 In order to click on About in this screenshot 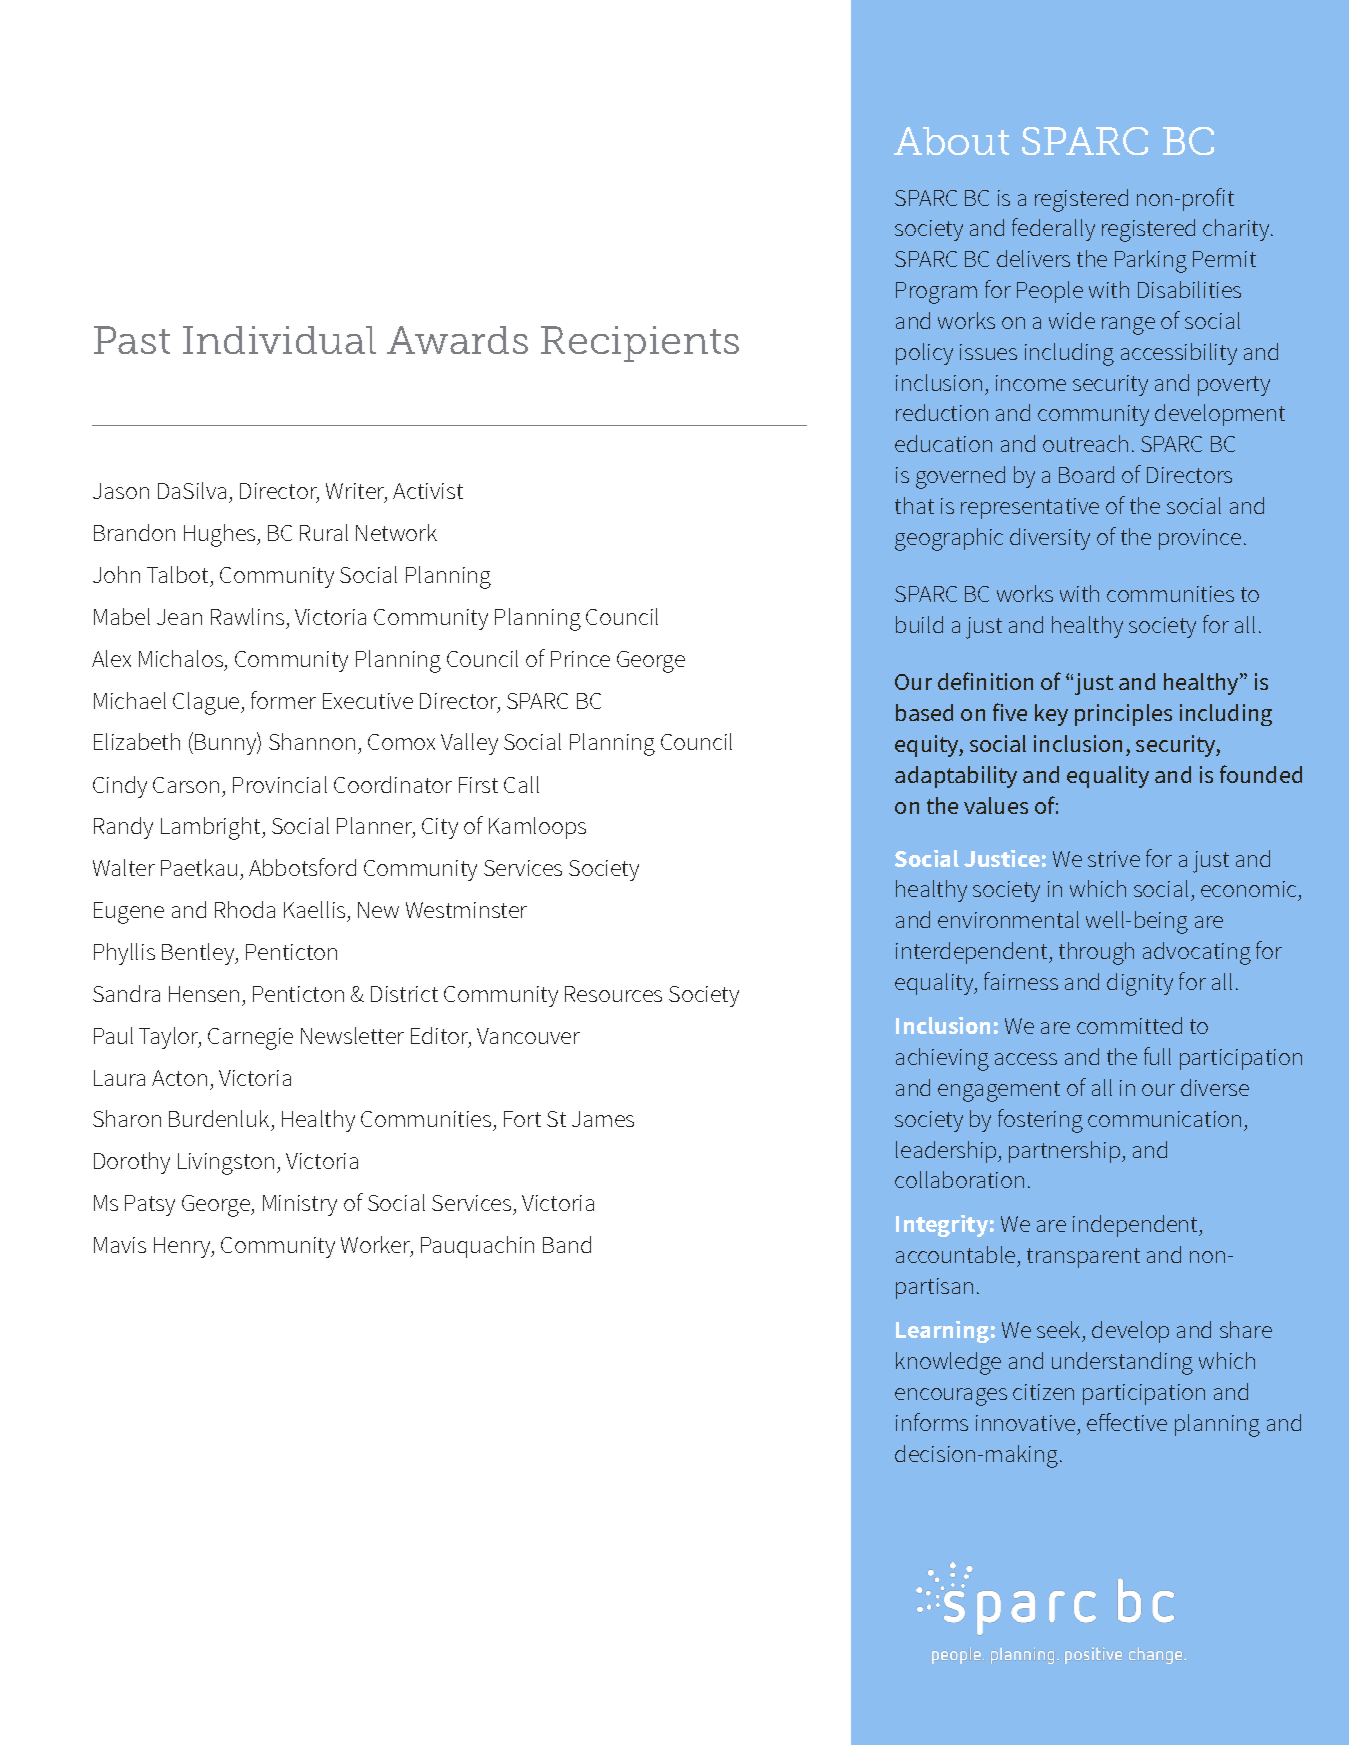, I will do `click(951, 141)`.
